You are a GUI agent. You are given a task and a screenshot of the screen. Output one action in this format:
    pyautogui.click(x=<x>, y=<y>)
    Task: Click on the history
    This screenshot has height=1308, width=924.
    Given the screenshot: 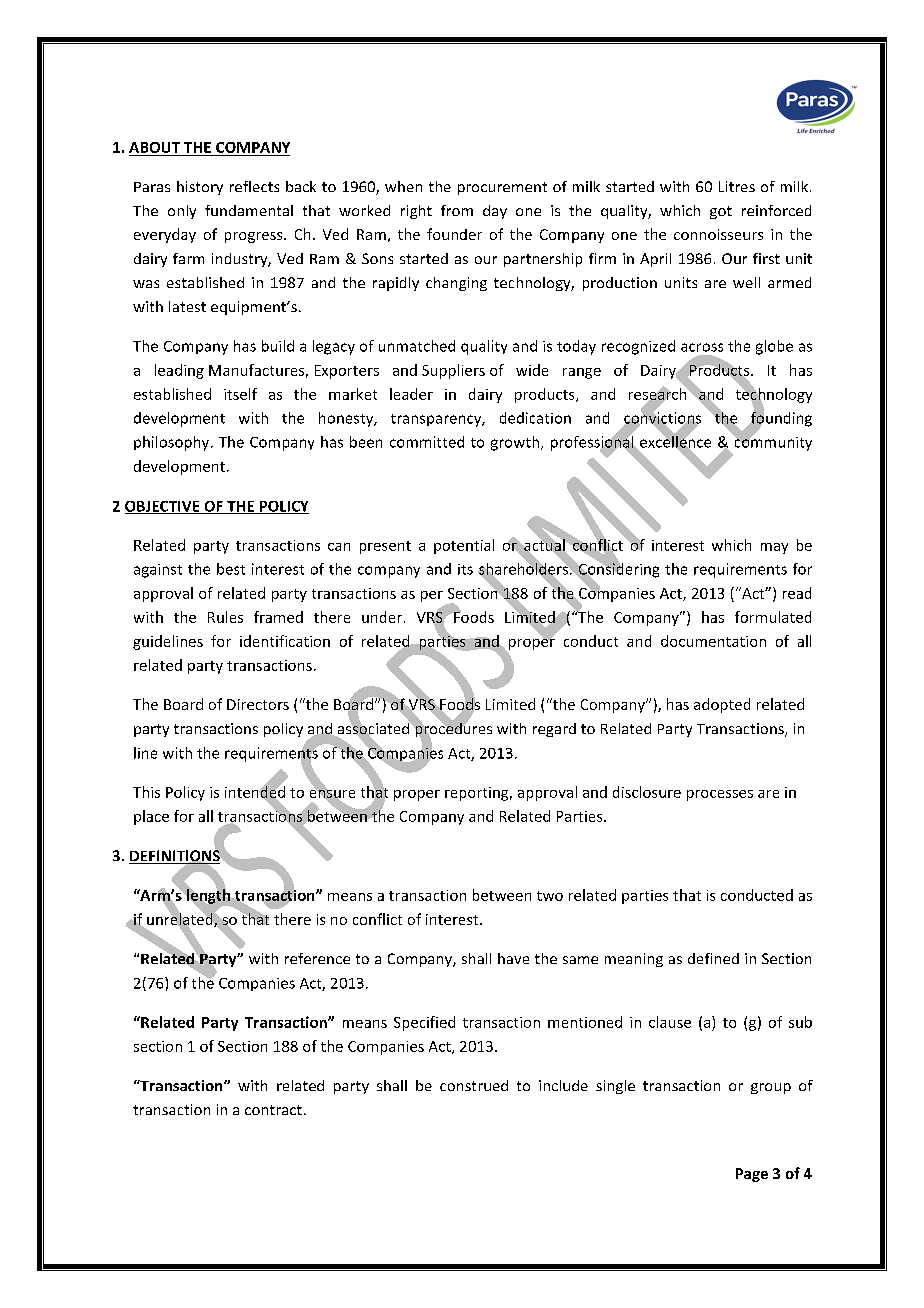 What is the action you would take?
    pyautogui.click(x=200, y=188)
